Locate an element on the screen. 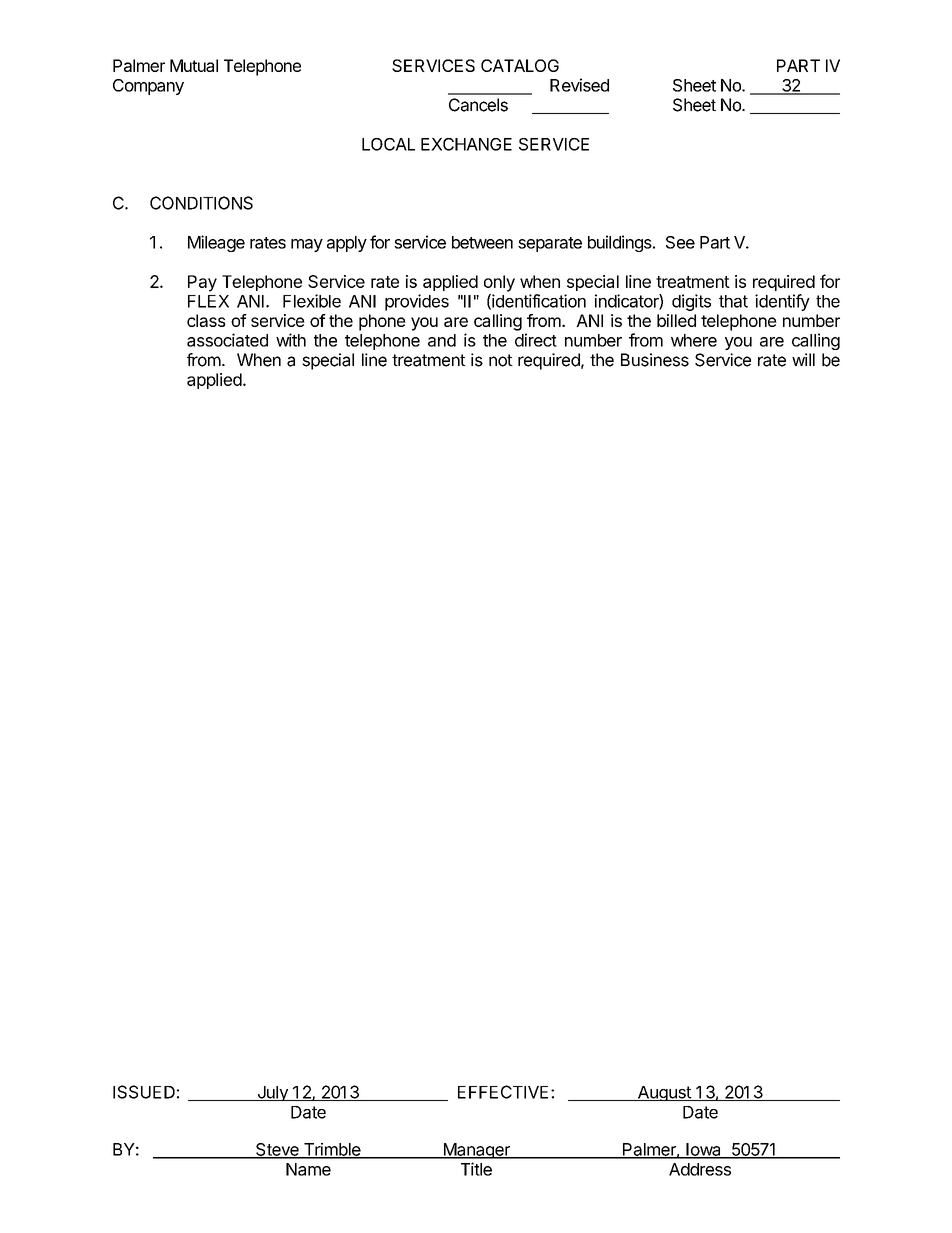 This screenshot has width=952, height=1233. Mutual is located at coordinates (194, 65).
